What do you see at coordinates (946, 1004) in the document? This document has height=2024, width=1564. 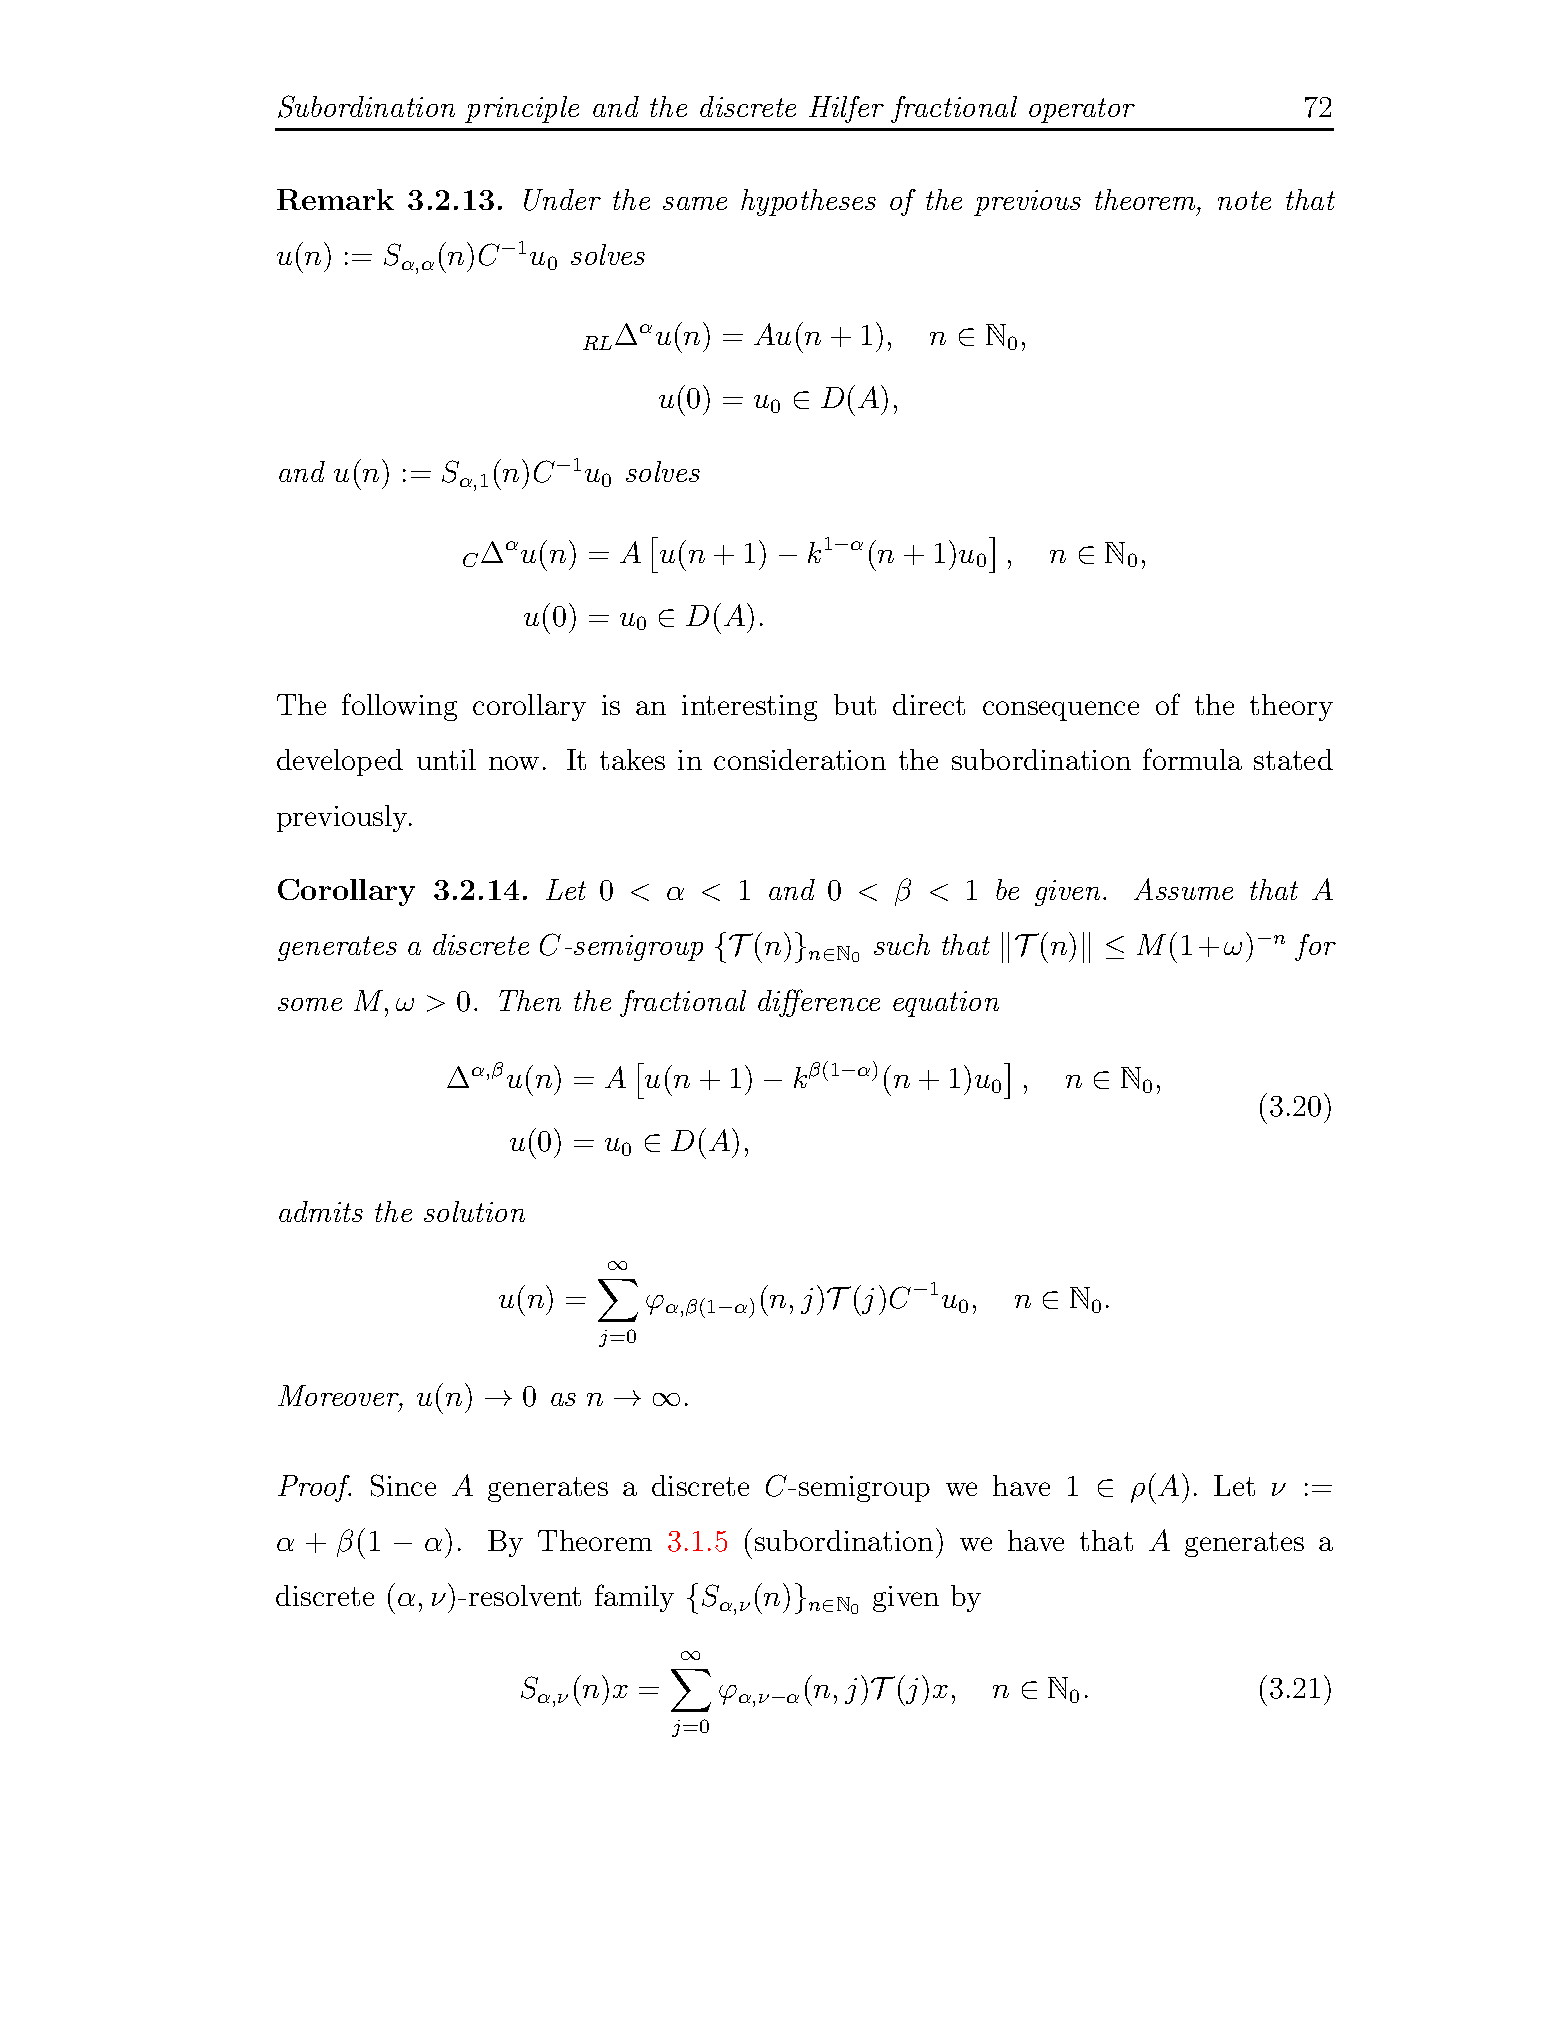 I see `equation` at bounding box center [946, 1004].
